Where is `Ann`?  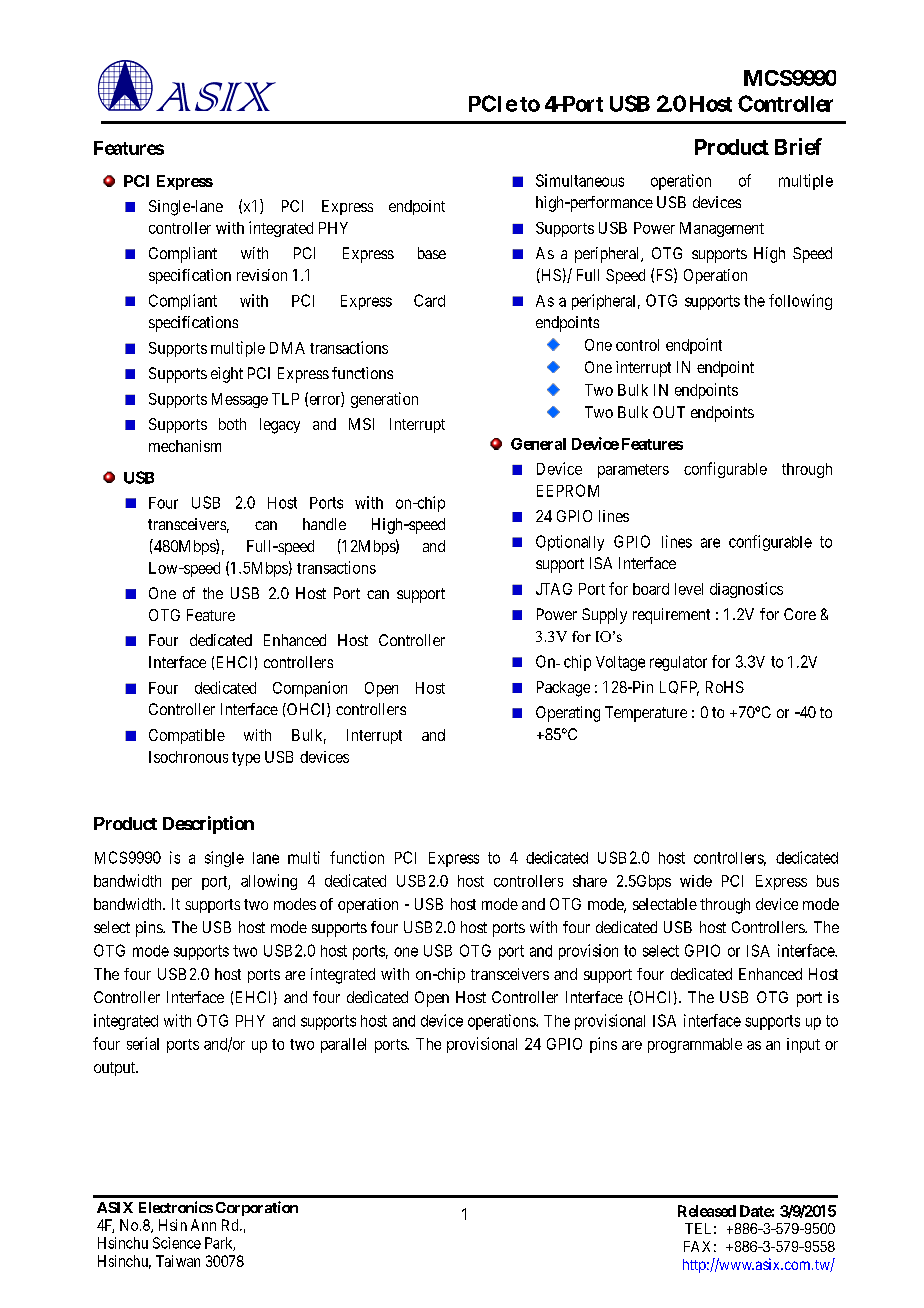
Ann is located at coordinates (203, 1225).
